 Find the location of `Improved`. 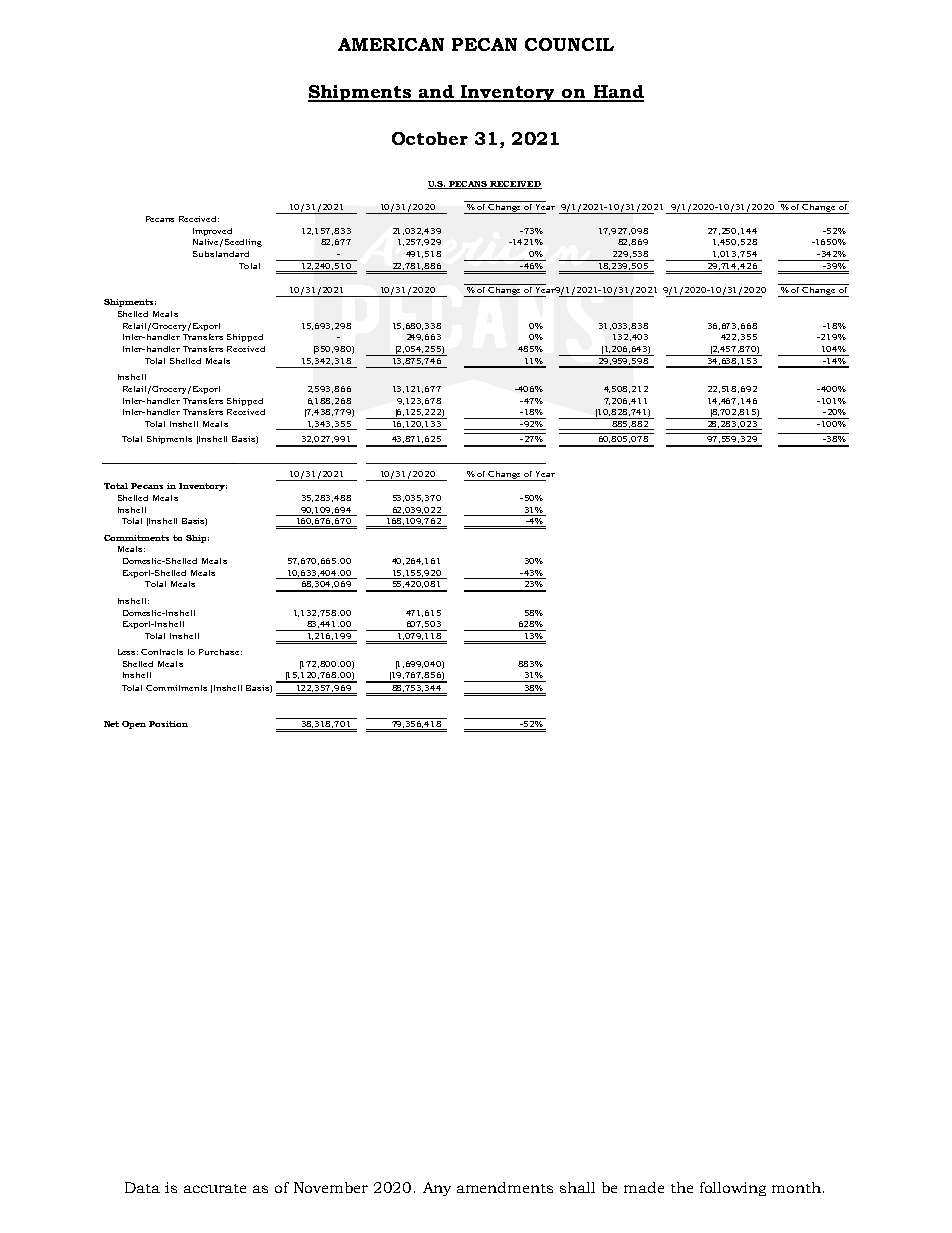

Improved is located at coordinates (212, 232).
